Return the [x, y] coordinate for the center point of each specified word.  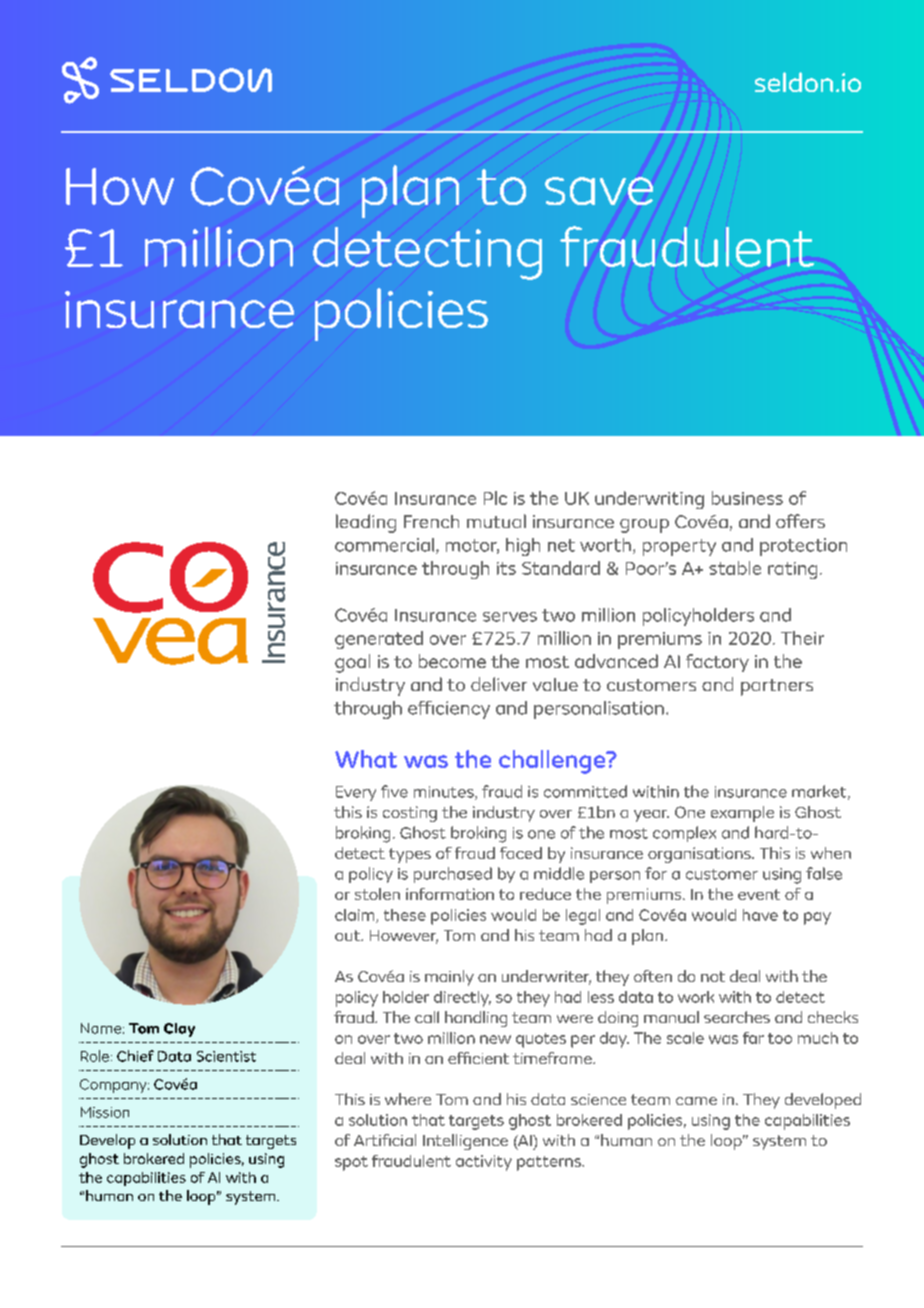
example [742, 814]
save [599, 191]
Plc [495, 498]
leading [366, 523]
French [431, 521]
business [747, 498]
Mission [105, 1112]
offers [800, 521]
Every [356, 793]
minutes [445, 793]
